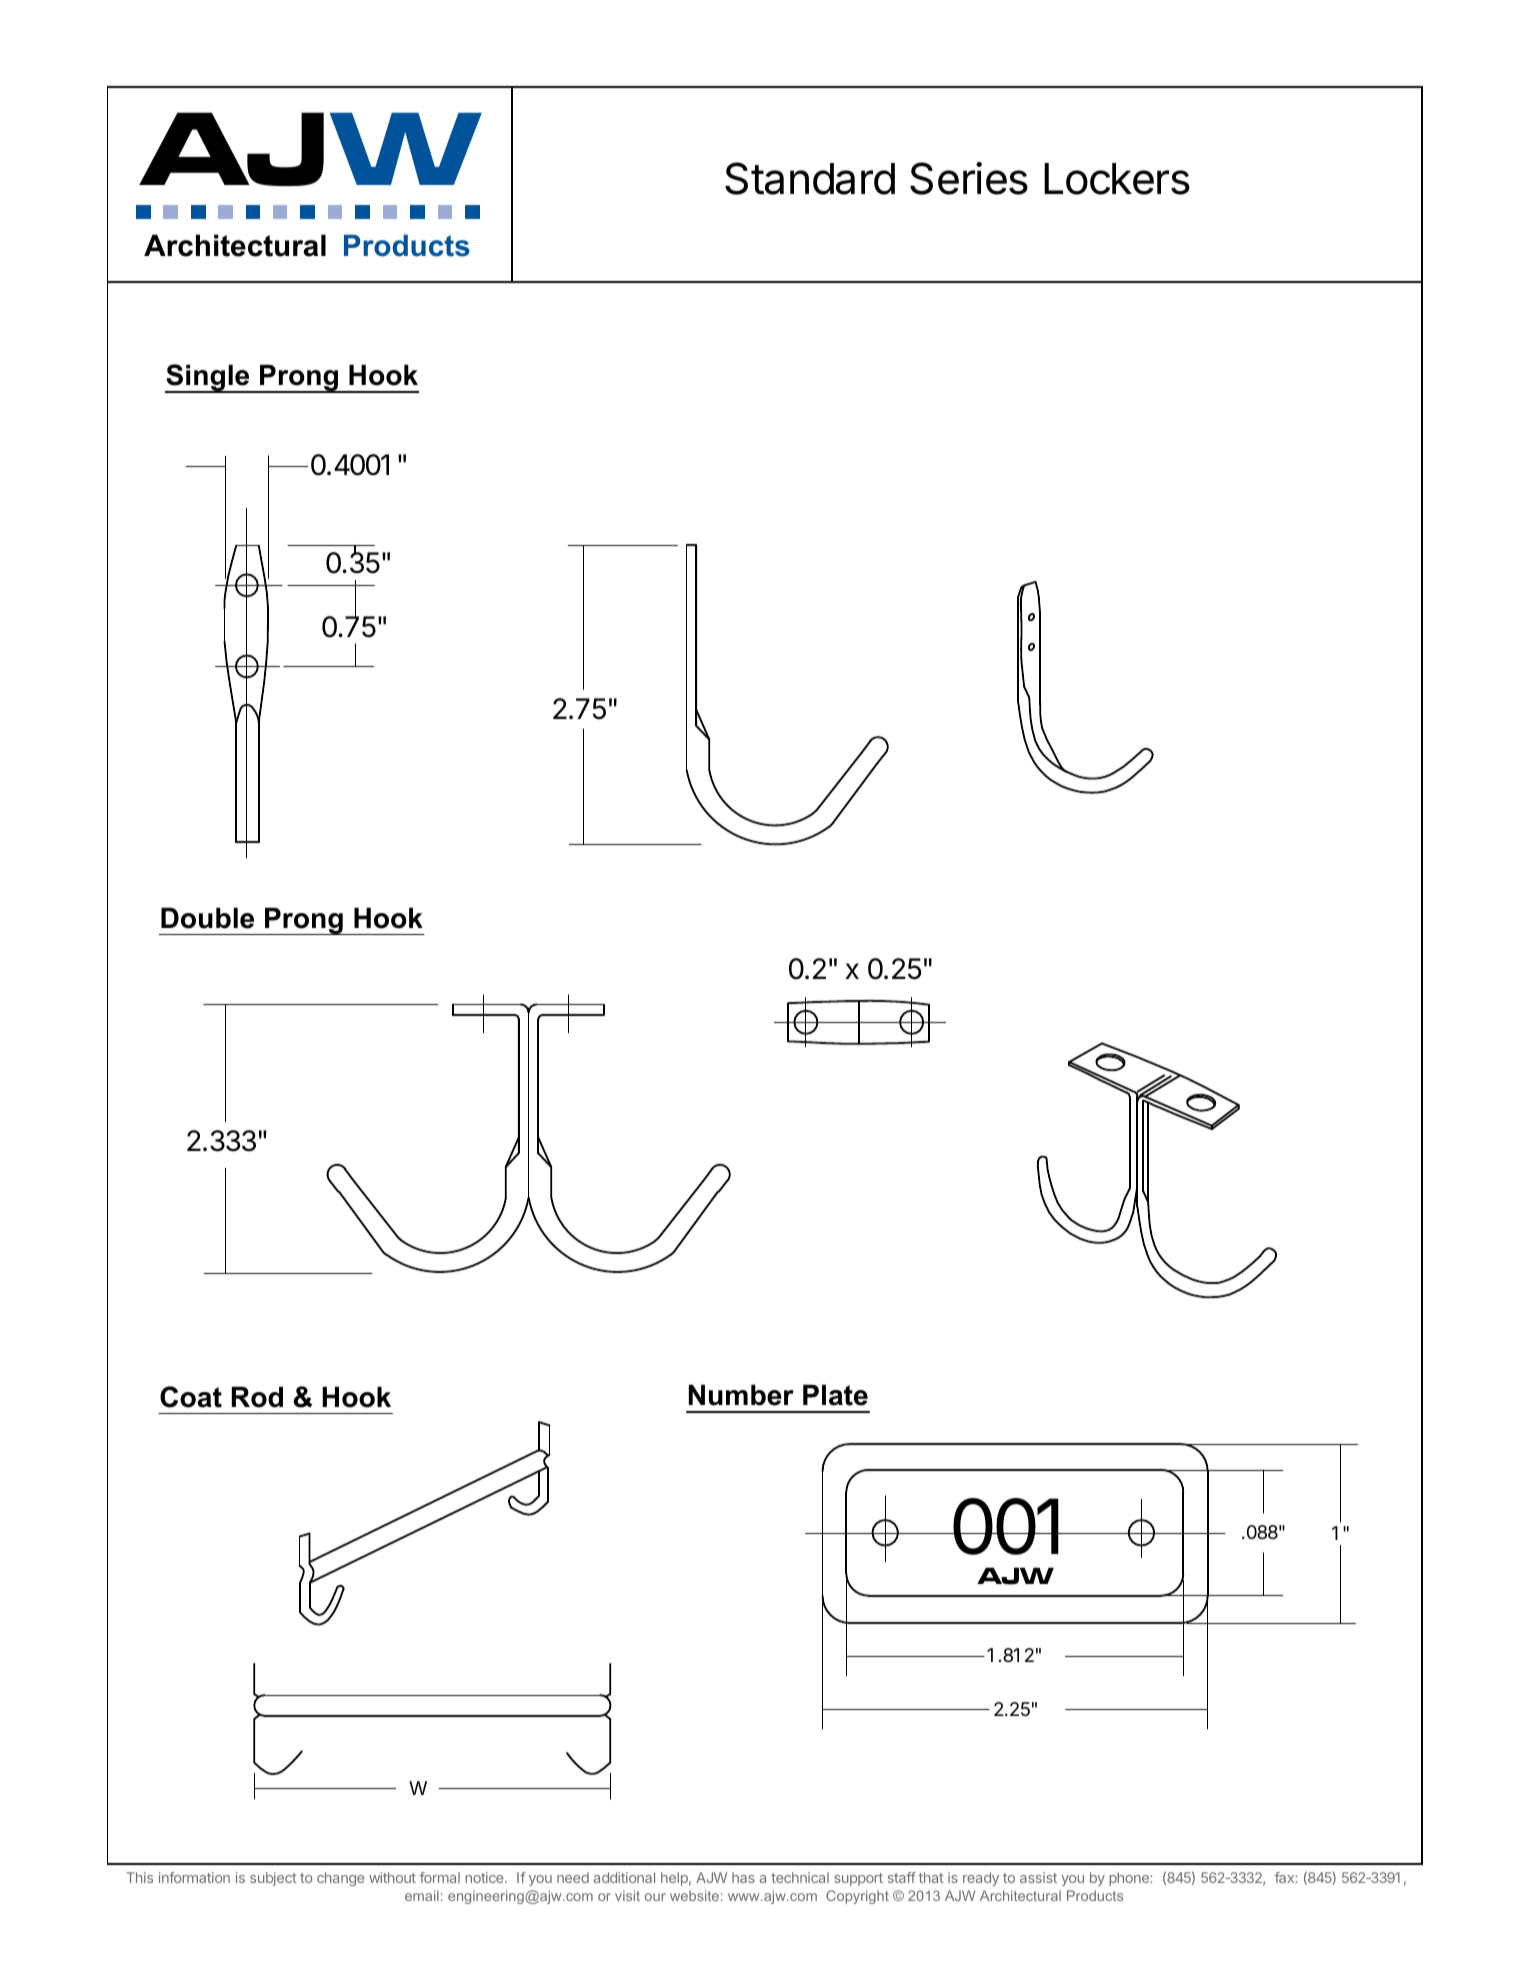  Describe the element at coordinates (741, 1395) in the document. I see `Number` at that location.
